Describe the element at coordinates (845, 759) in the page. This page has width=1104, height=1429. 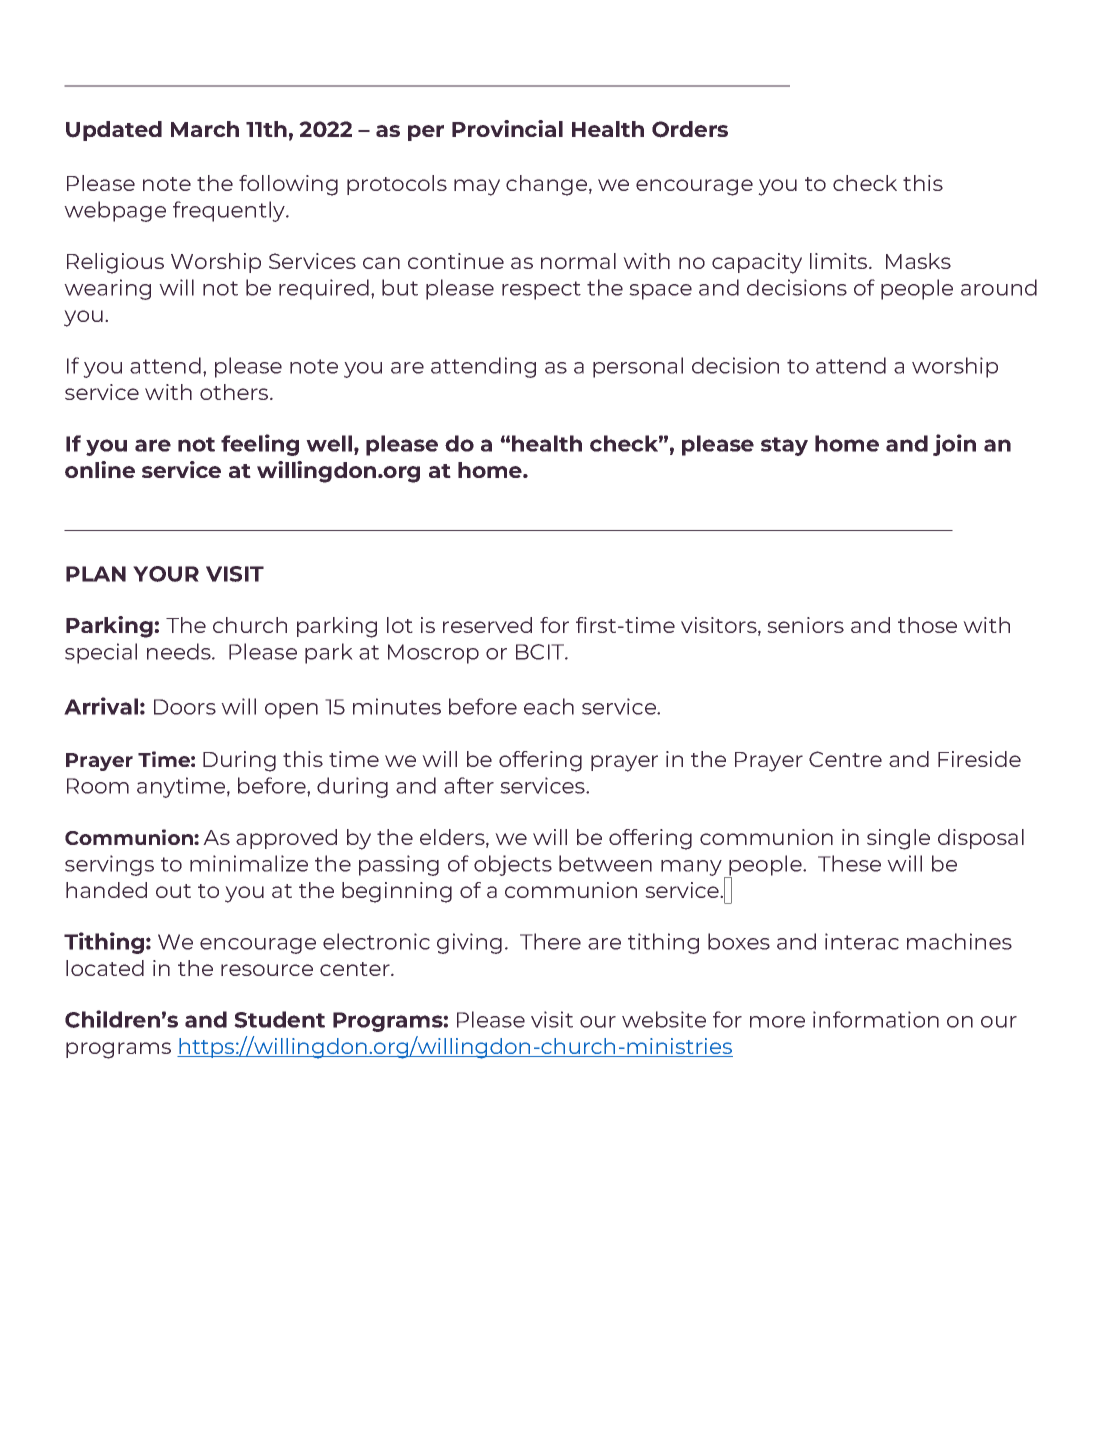
I see `Centre` at that location.
